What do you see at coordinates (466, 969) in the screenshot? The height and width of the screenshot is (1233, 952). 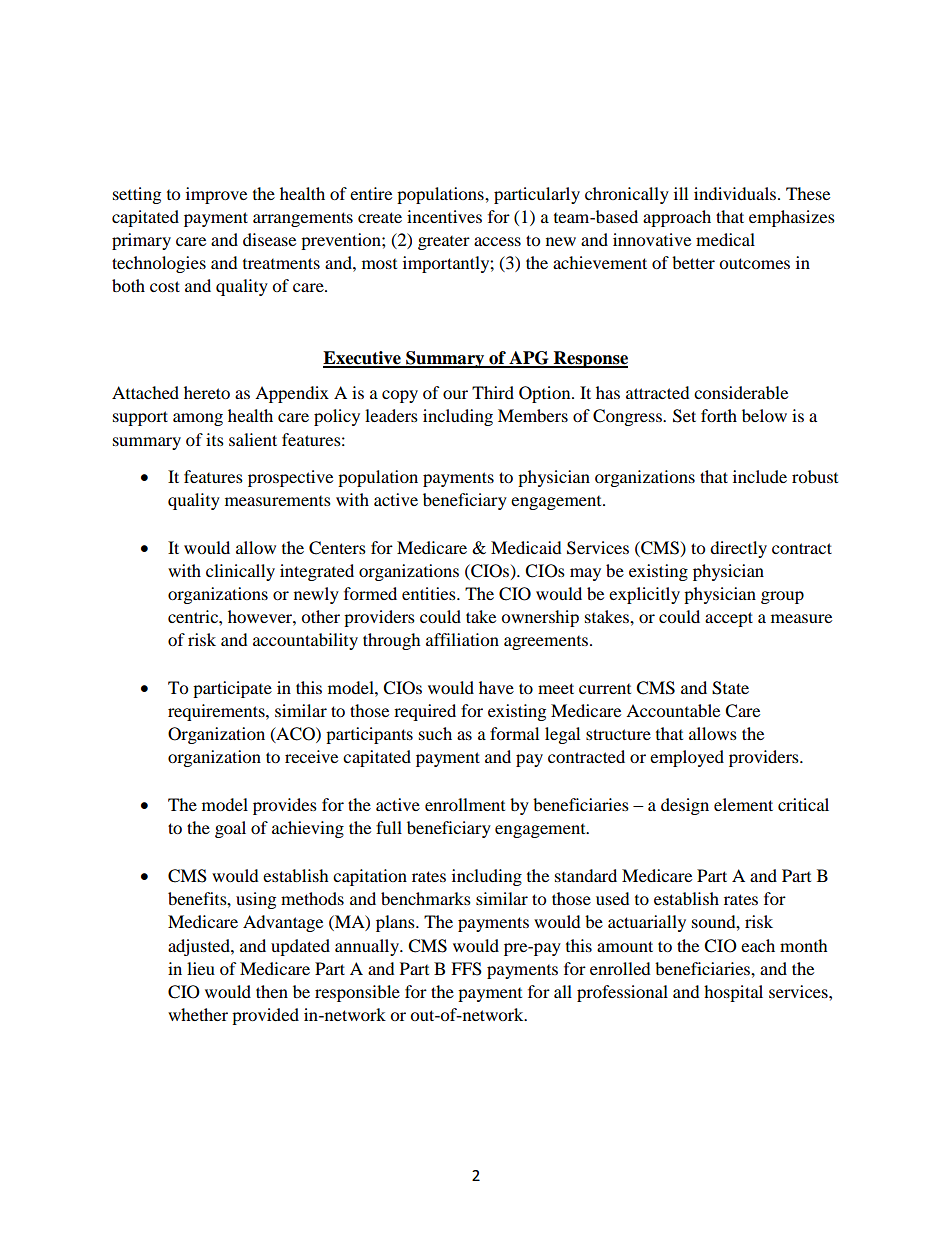 I see `FFS` at bounding box center [466, 969].
